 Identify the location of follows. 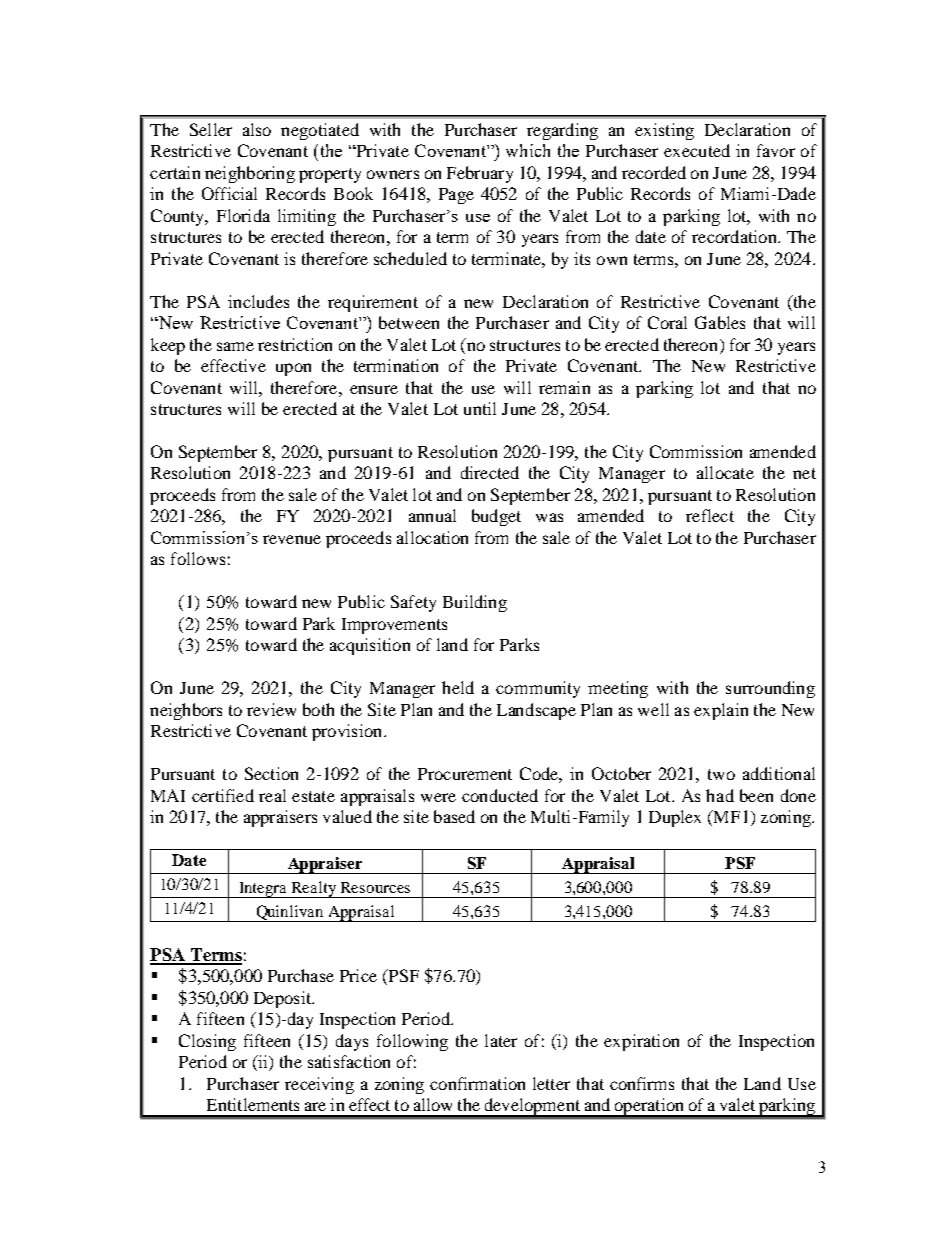
(198, 558).
